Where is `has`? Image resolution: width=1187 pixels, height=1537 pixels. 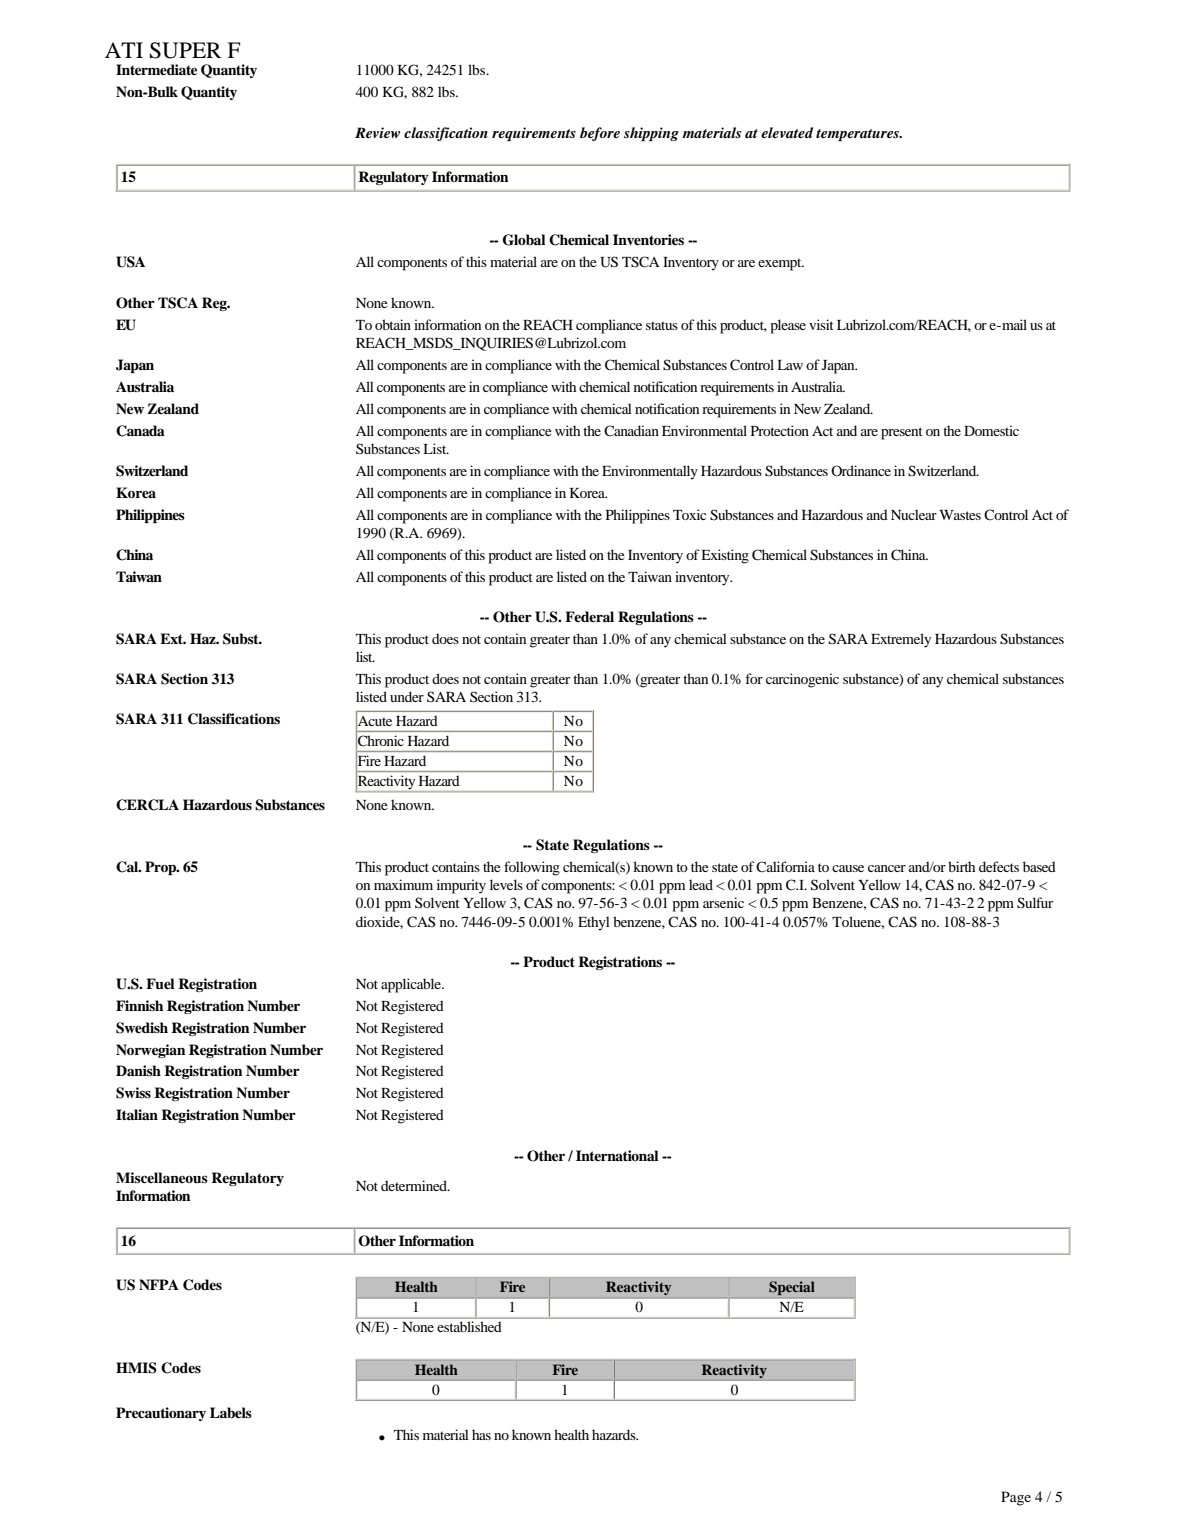
has is located at coordinates (481, 1434).
